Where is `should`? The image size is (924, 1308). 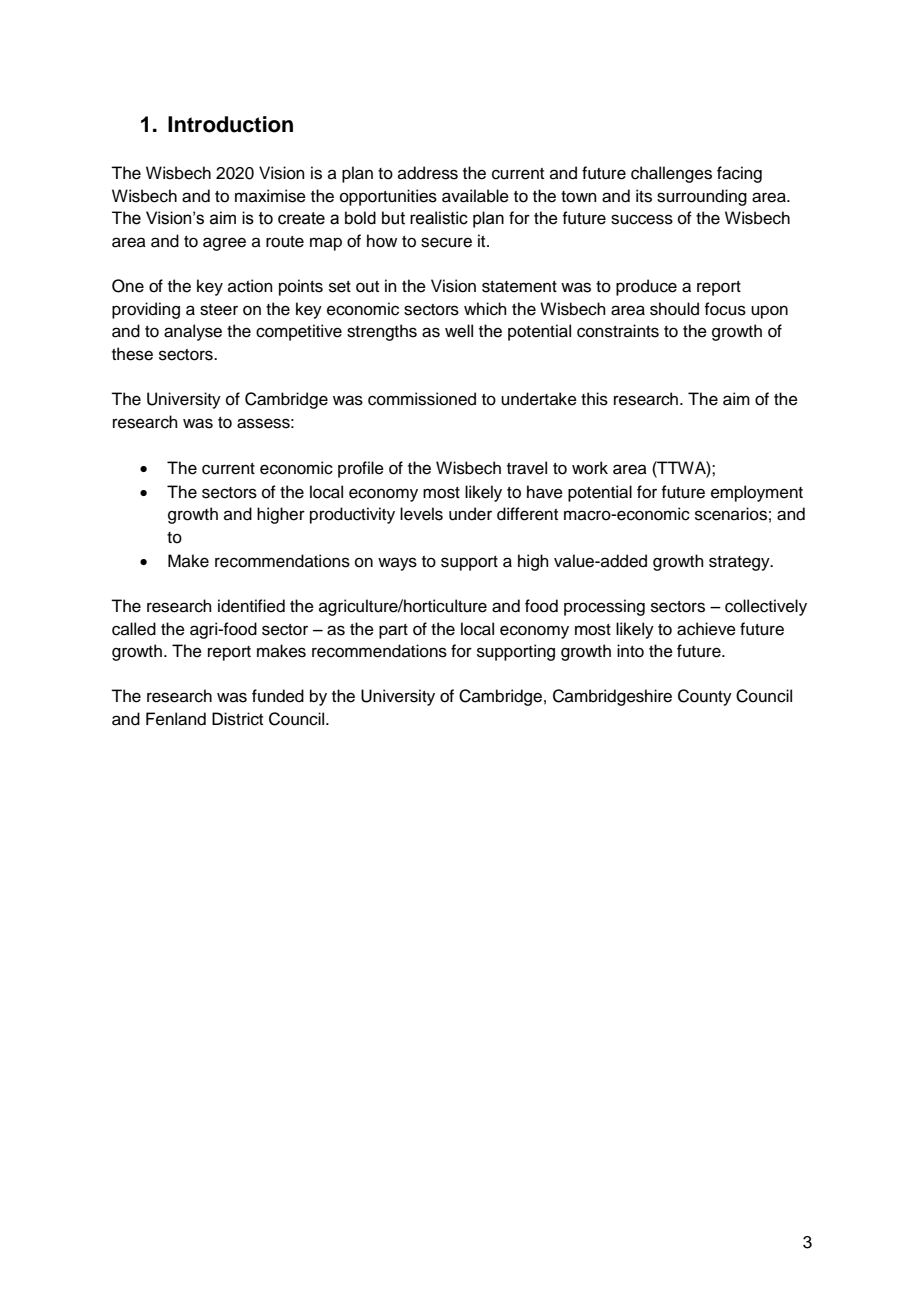
should is located at coordinates (674, 309).
